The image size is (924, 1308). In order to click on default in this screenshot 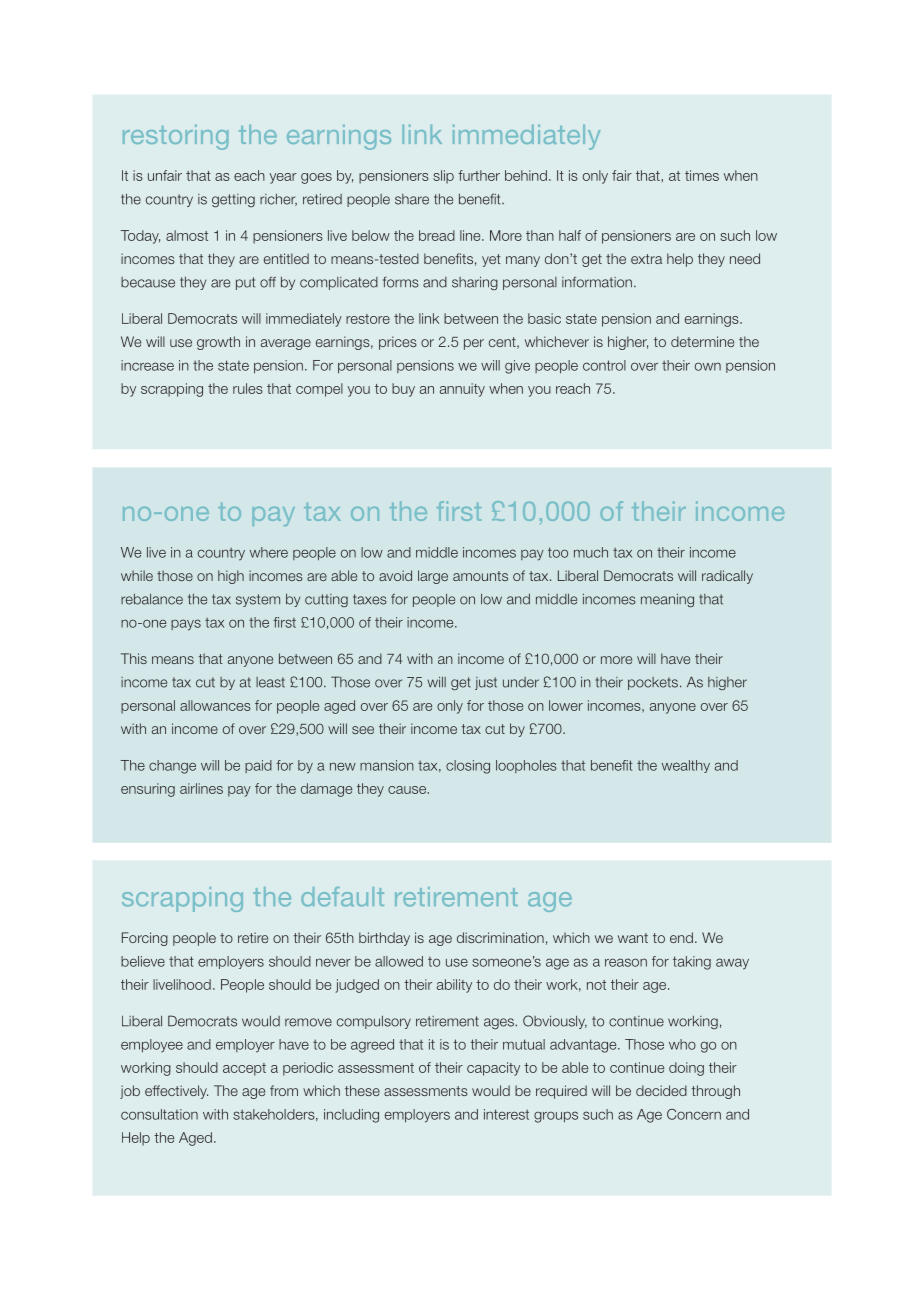, I will do `click(342, 897)`.
